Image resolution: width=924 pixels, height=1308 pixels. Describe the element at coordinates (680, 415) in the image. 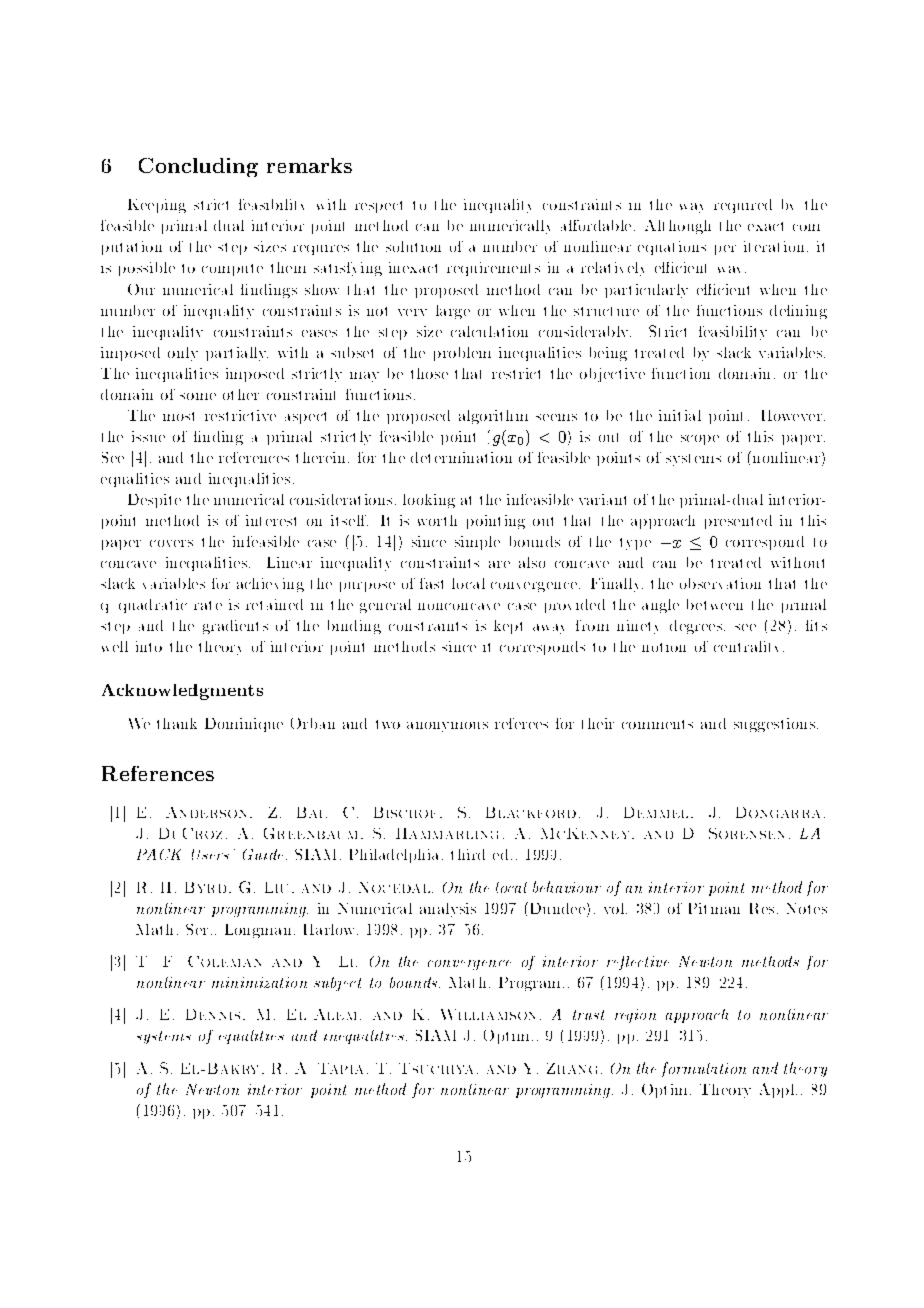

I see `initial` at that location.
